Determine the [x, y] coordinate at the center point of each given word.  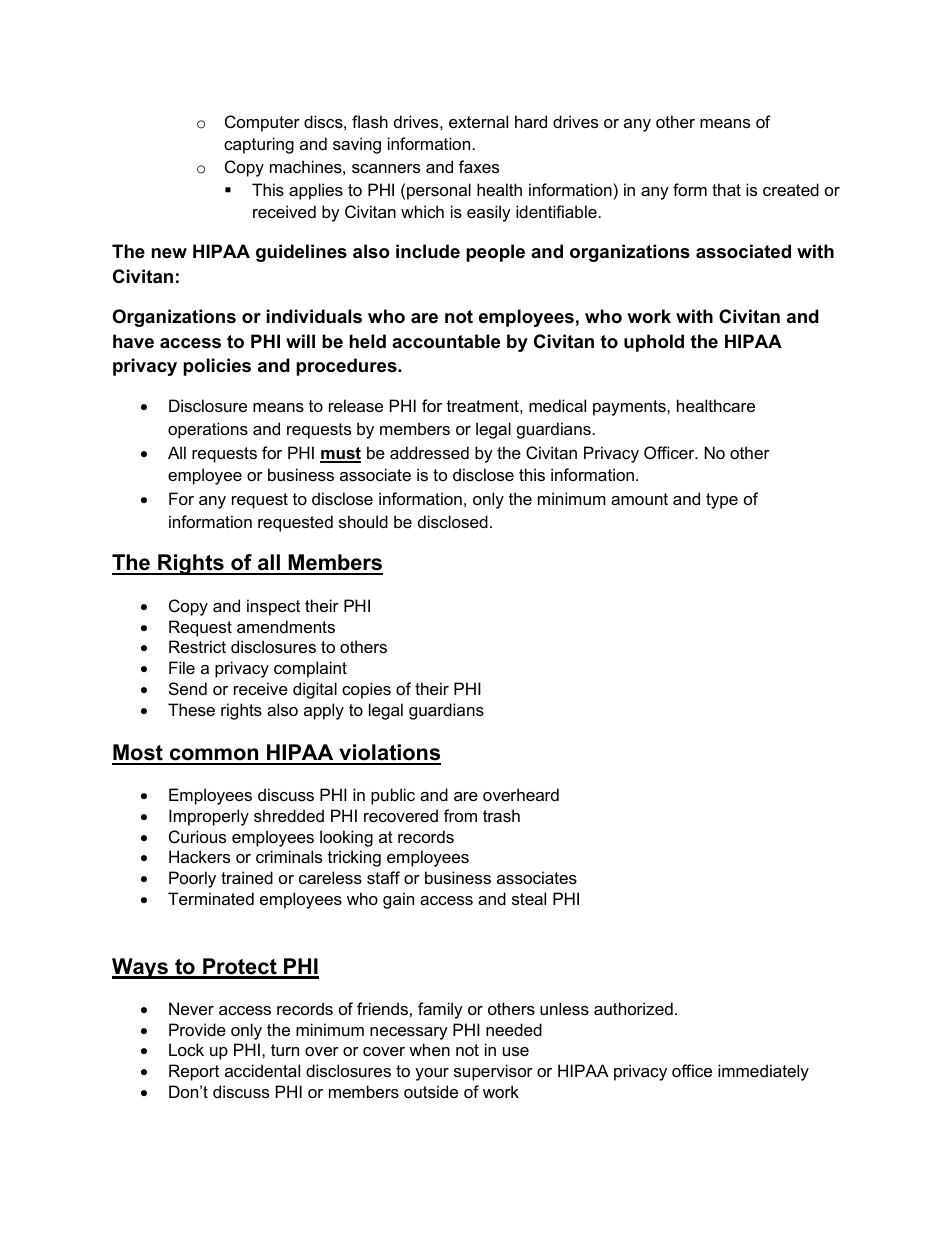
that [726, 189]
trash [501, 815]
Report [194, 1072]
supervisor [493, 1072]
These [191, 709]
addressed [429, 452]
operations [208, 430]
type [722, 501]
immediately [763, 1072]
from [460, 815]
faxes [479, 166]
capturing [259, 145]
